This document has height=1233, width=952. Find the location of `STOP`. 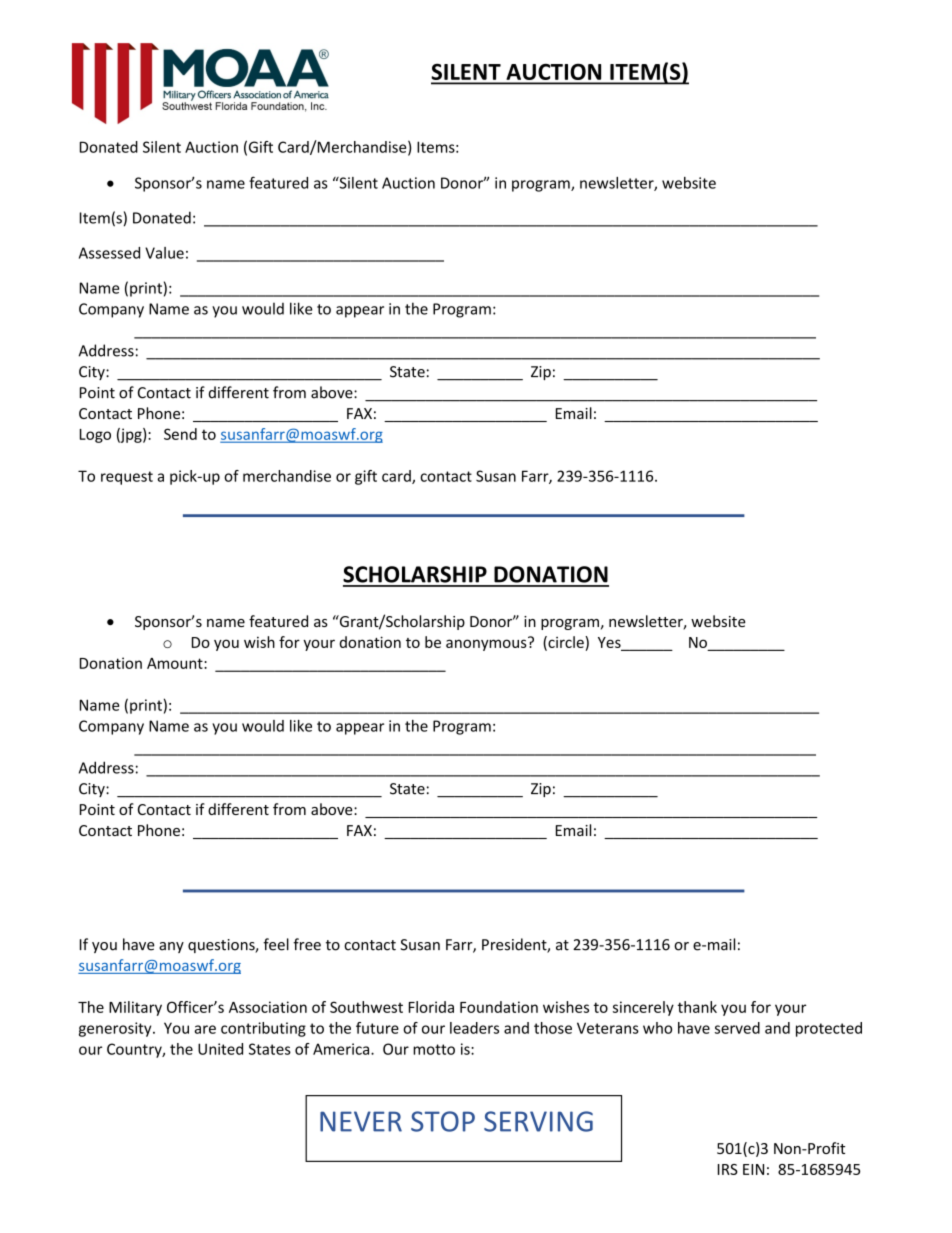

STOP is located at coordinates (443, 1121).
